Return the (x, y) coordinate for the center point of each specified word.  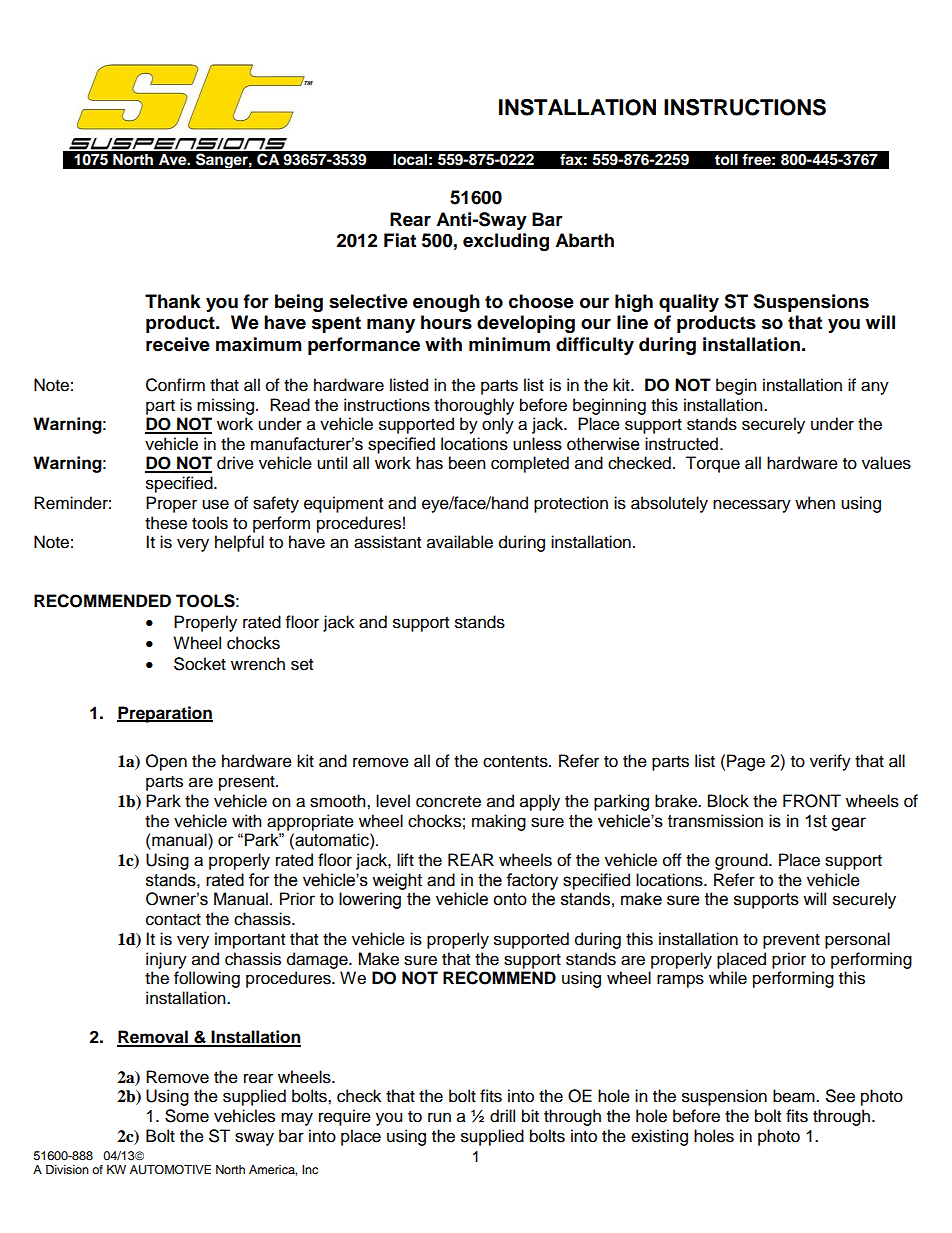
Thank (173, 301)
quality (689, 303)
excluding (506, 242)
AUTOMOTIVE (170, 1170)
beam (795, 1096)
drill (502, 1116)
